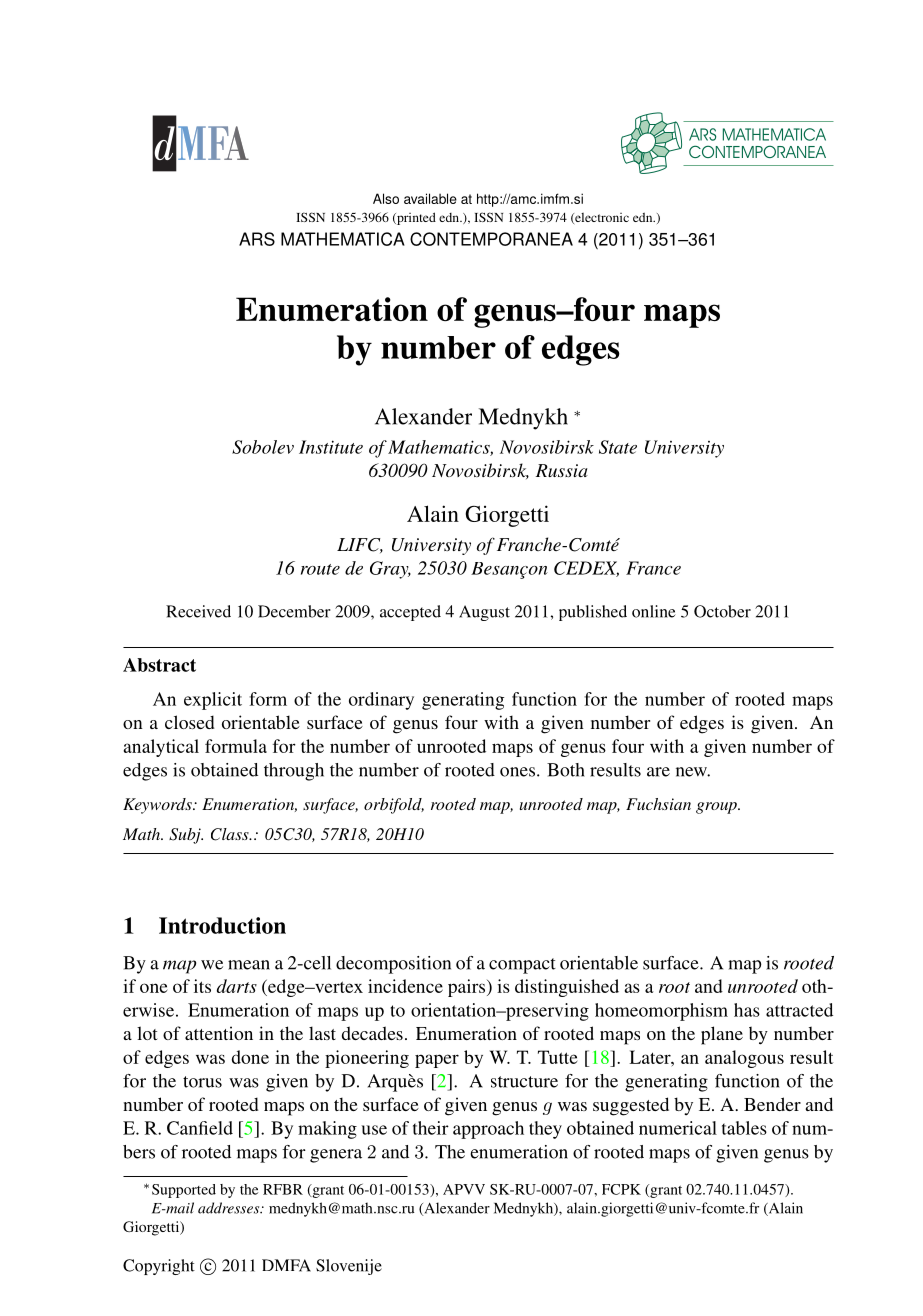 Image resolution: width=923 pixels, height=1316 pixels. I want to click on State, so click(618, 447).
